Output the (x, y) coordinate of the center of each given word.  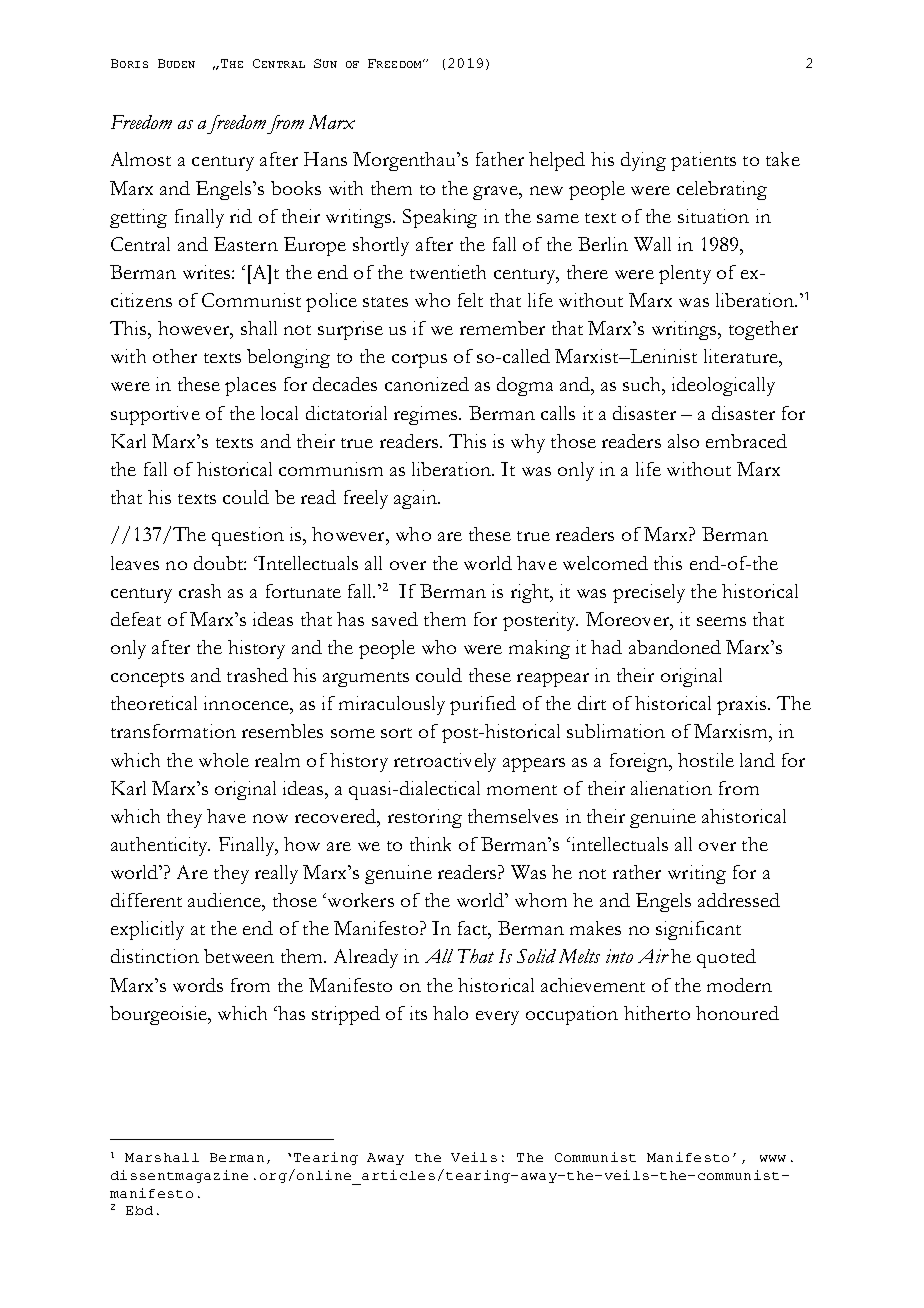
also (683, 441)
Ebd (139, 1210)
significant (698, 930)
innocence (247, 703)
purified (483, 705)
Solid (536, 956)
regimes (427, 415)
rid (241, 216)
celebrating (722, 190)
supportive (155, 415)
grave (496, 193)
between (239, 956)
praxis (743, 705)
